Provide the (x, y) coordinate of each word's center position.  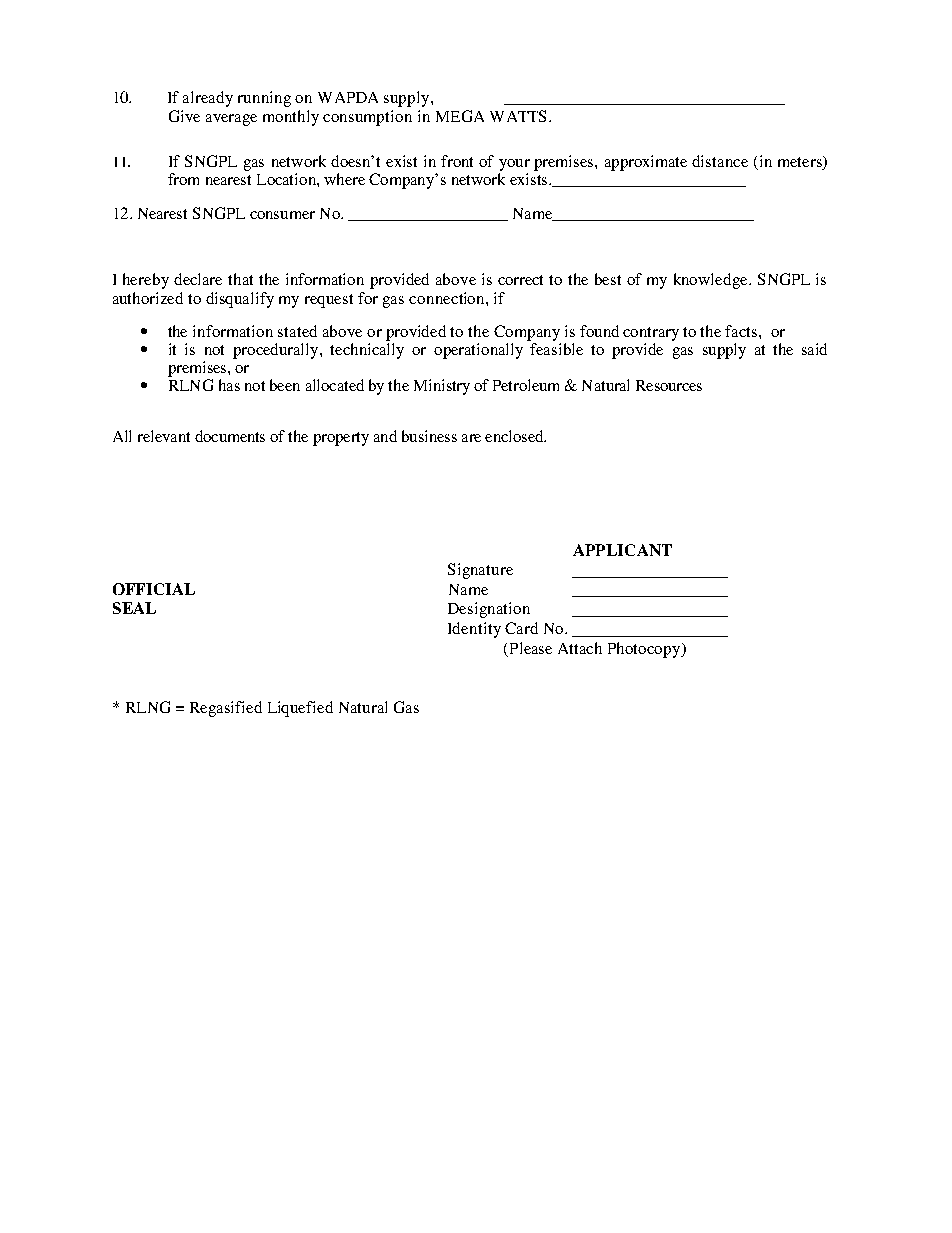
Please (531, 648)
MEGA (460, 116)
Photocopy (645, 650)
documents (230, 436)
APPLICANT (622, 550)
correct (520, 280)
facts (742, 331)
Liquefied (300, 709)
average (231, 120)
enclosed (515, 436)
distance (720, 161)
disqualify (240, 300)
